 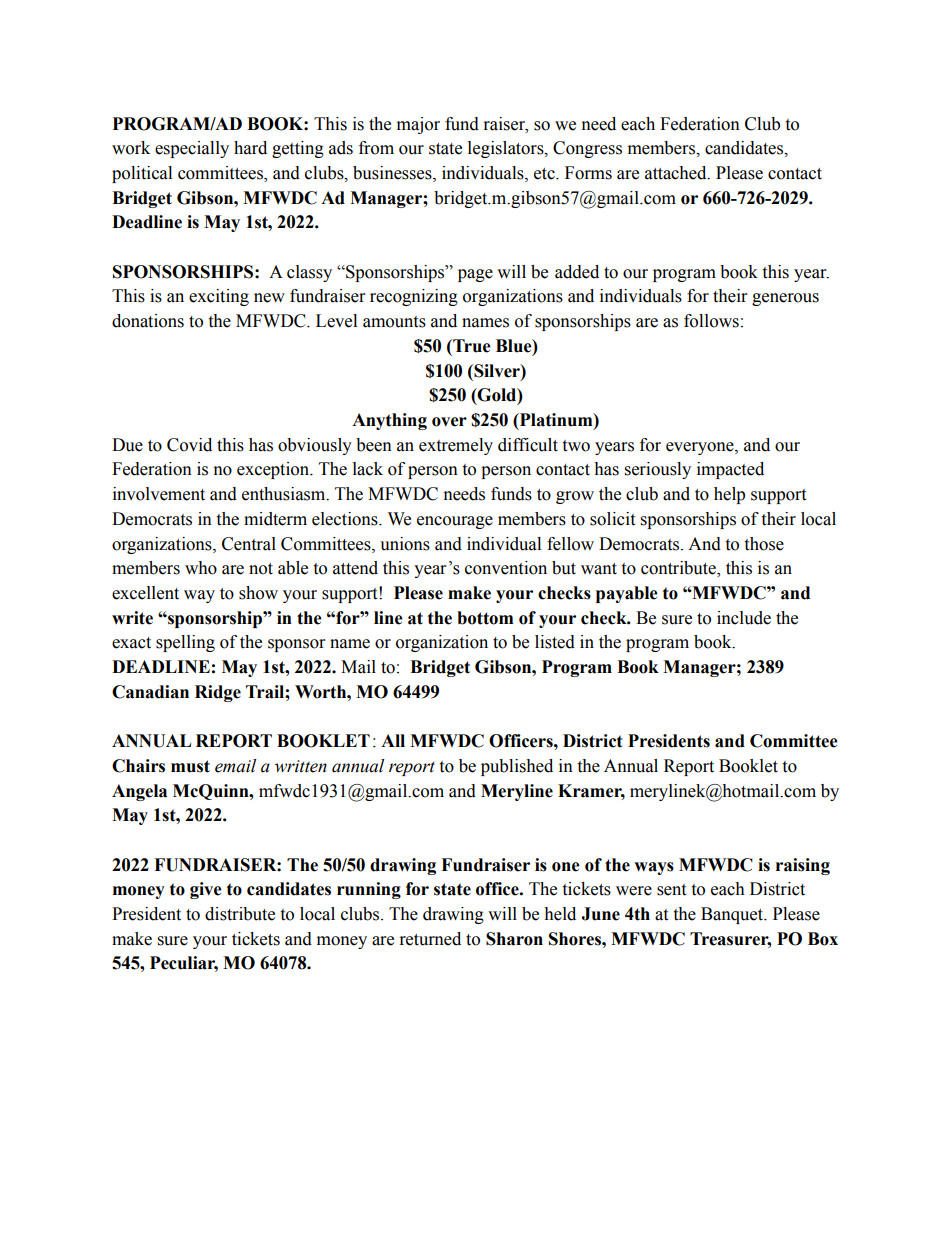 What do you see at coordinates (507, 149) in the page?
I see `legislators` at bounding box center [507, 149].
